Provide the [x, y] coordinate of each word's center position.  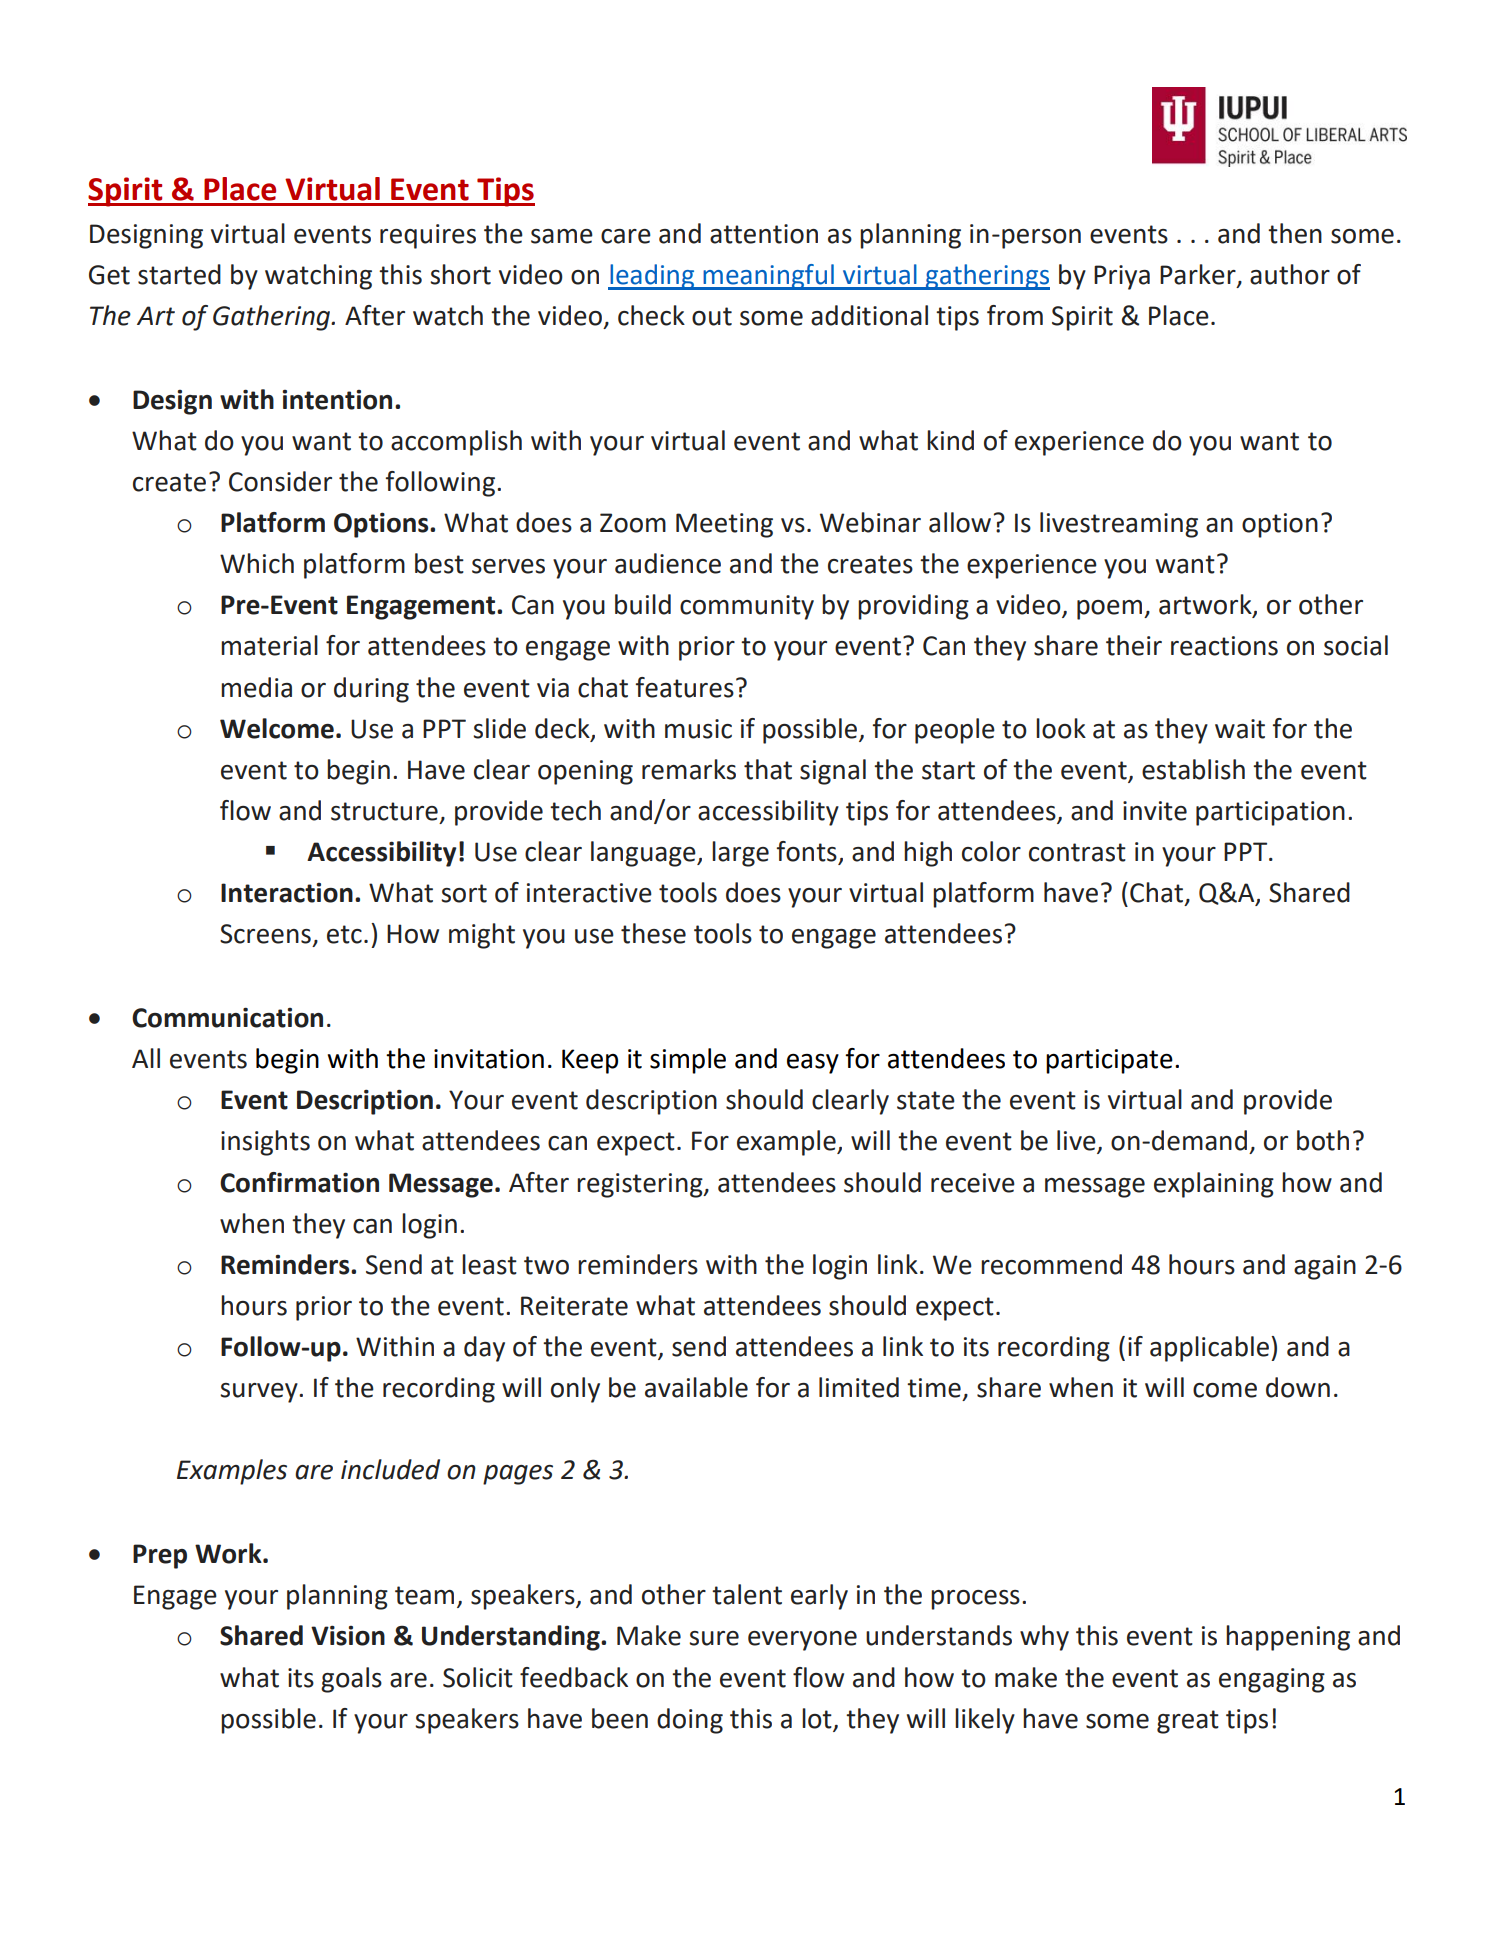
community [747, 607]
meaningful [768, 277]
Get [109, 275]
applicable [1209, 1349]
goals [351, 1680]
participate [1109, 1061]
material [269, 645]
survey [260, 1393]
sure [714, 1638]
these [653, 933]
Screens [265, 934]
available [696, 1387]
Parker [1199, 275]
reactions [1224, 646]
